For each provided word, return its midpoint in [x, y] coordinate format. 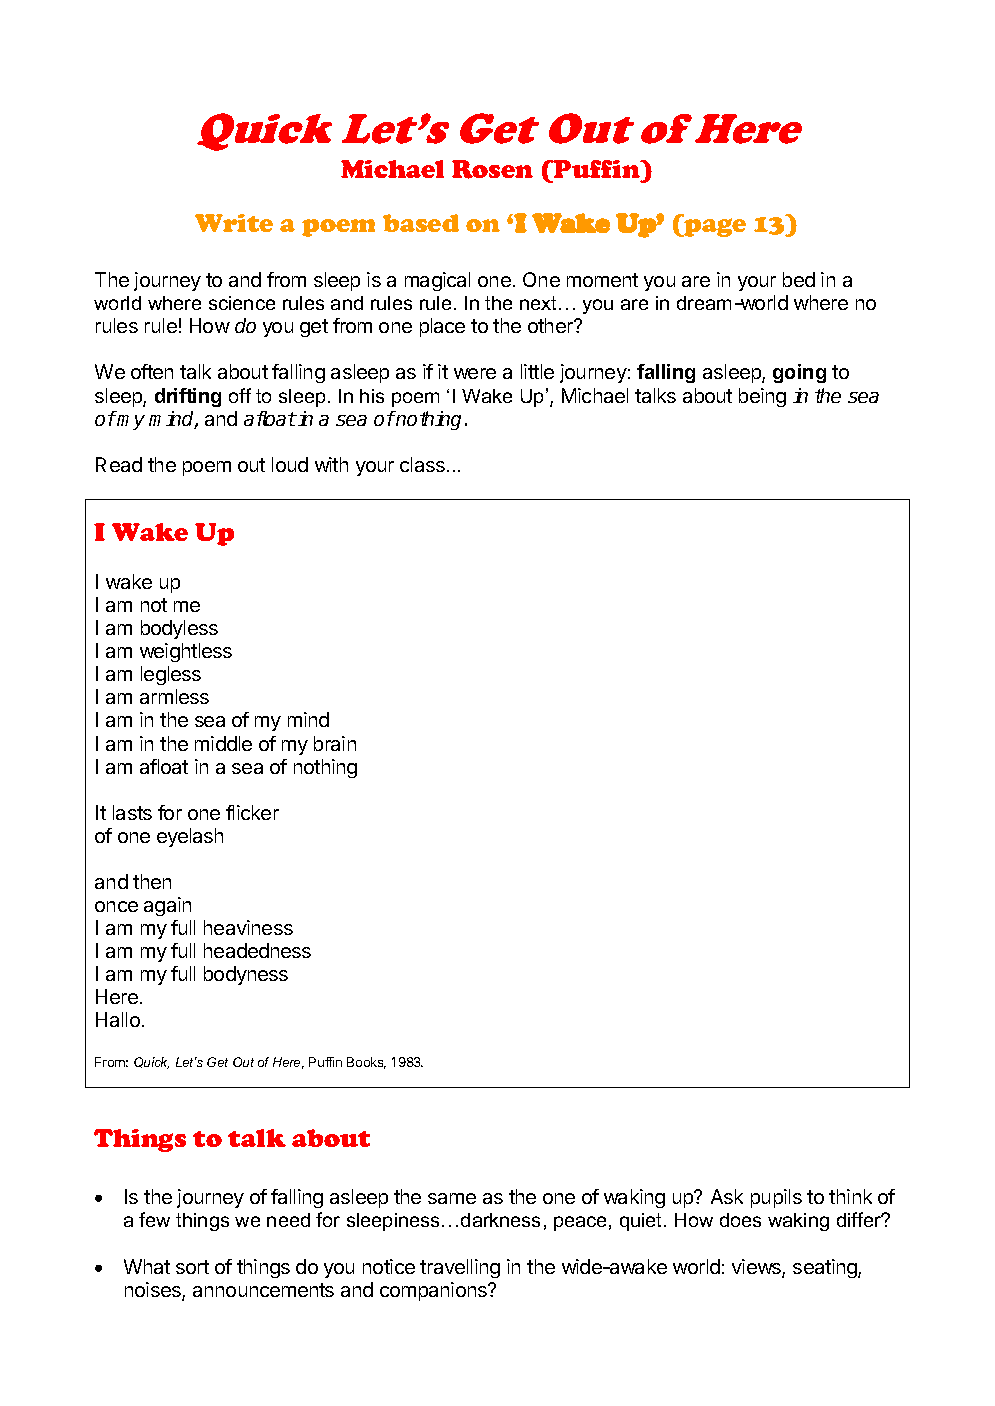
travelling [460, 1268]
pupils [776, 1198]
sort [192, 1267]
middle [223, 743]
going [799, 373]
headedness [257, 950]
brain [335, 743]
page [714, 226]
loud [290, 464]
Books [366, 1063]
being [762, 397]
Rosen [492, 169]
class [422, 464]
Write [234, 223]
